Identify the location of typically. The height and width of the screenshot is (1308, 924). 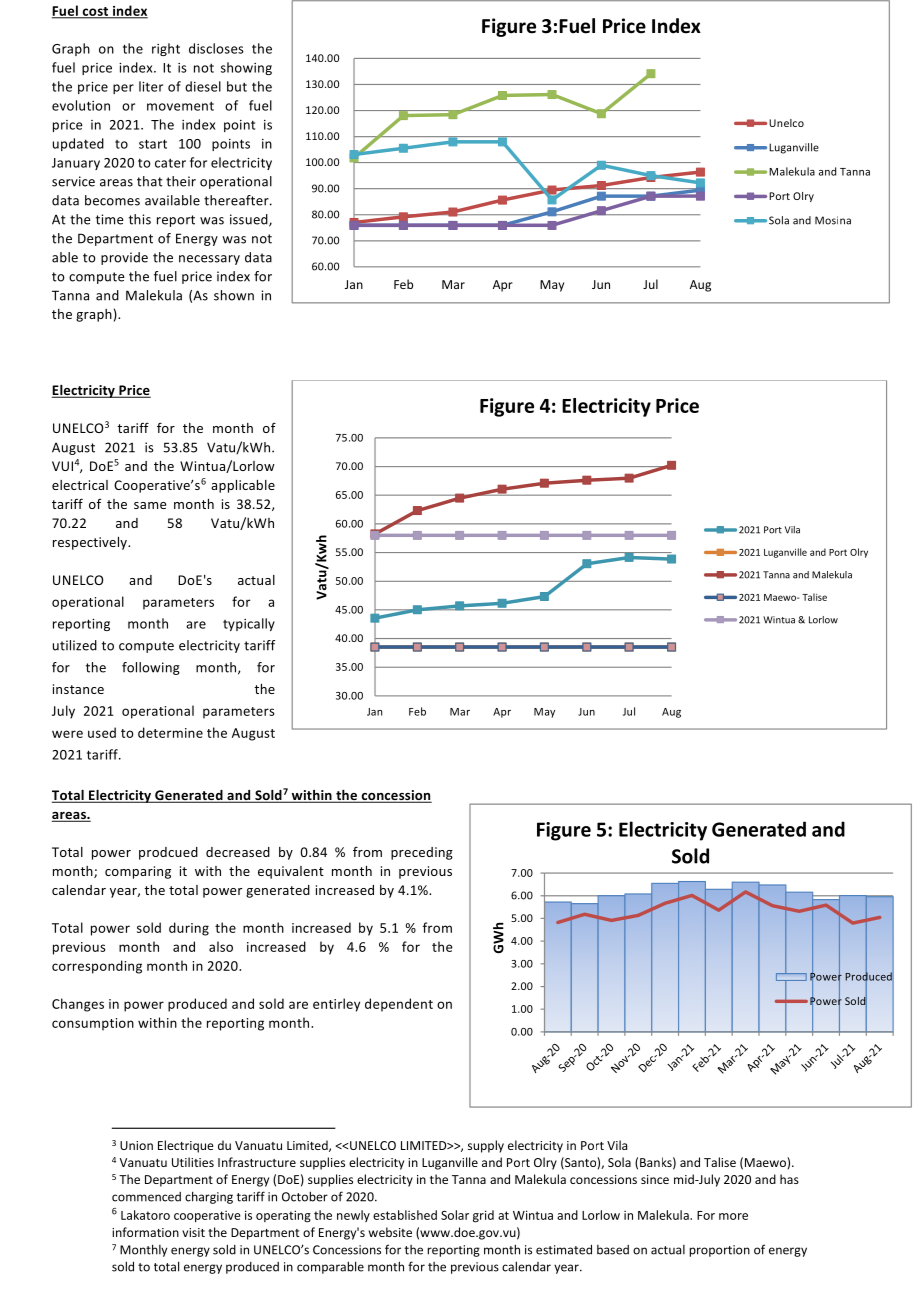
(249, 624).
